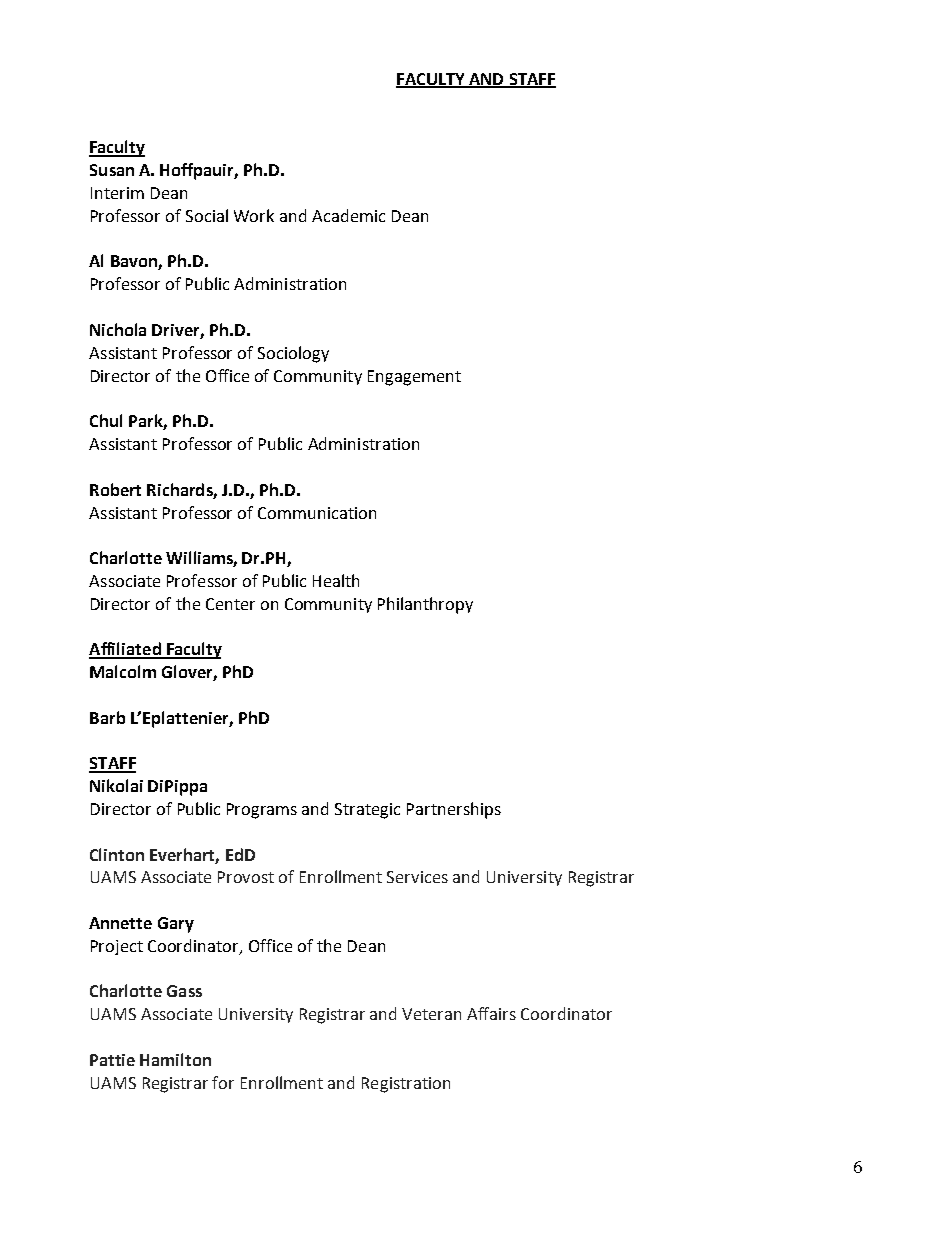 This image has height=1233, width=952. What do you see at coordinates (106, 420) in the image?
I see `Chul` at bounding box center [106, 420].
